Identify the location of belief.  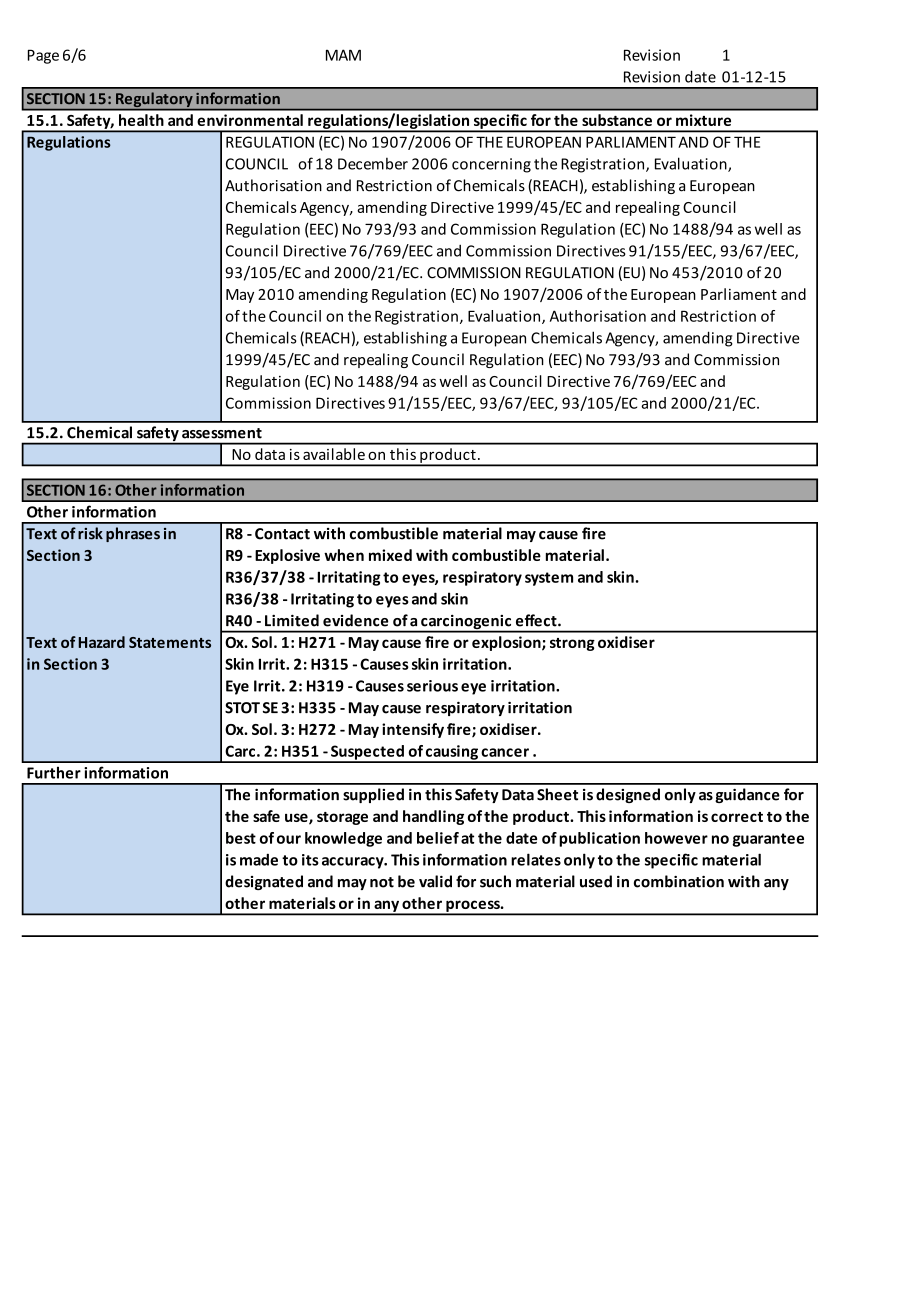
(438, 838).
